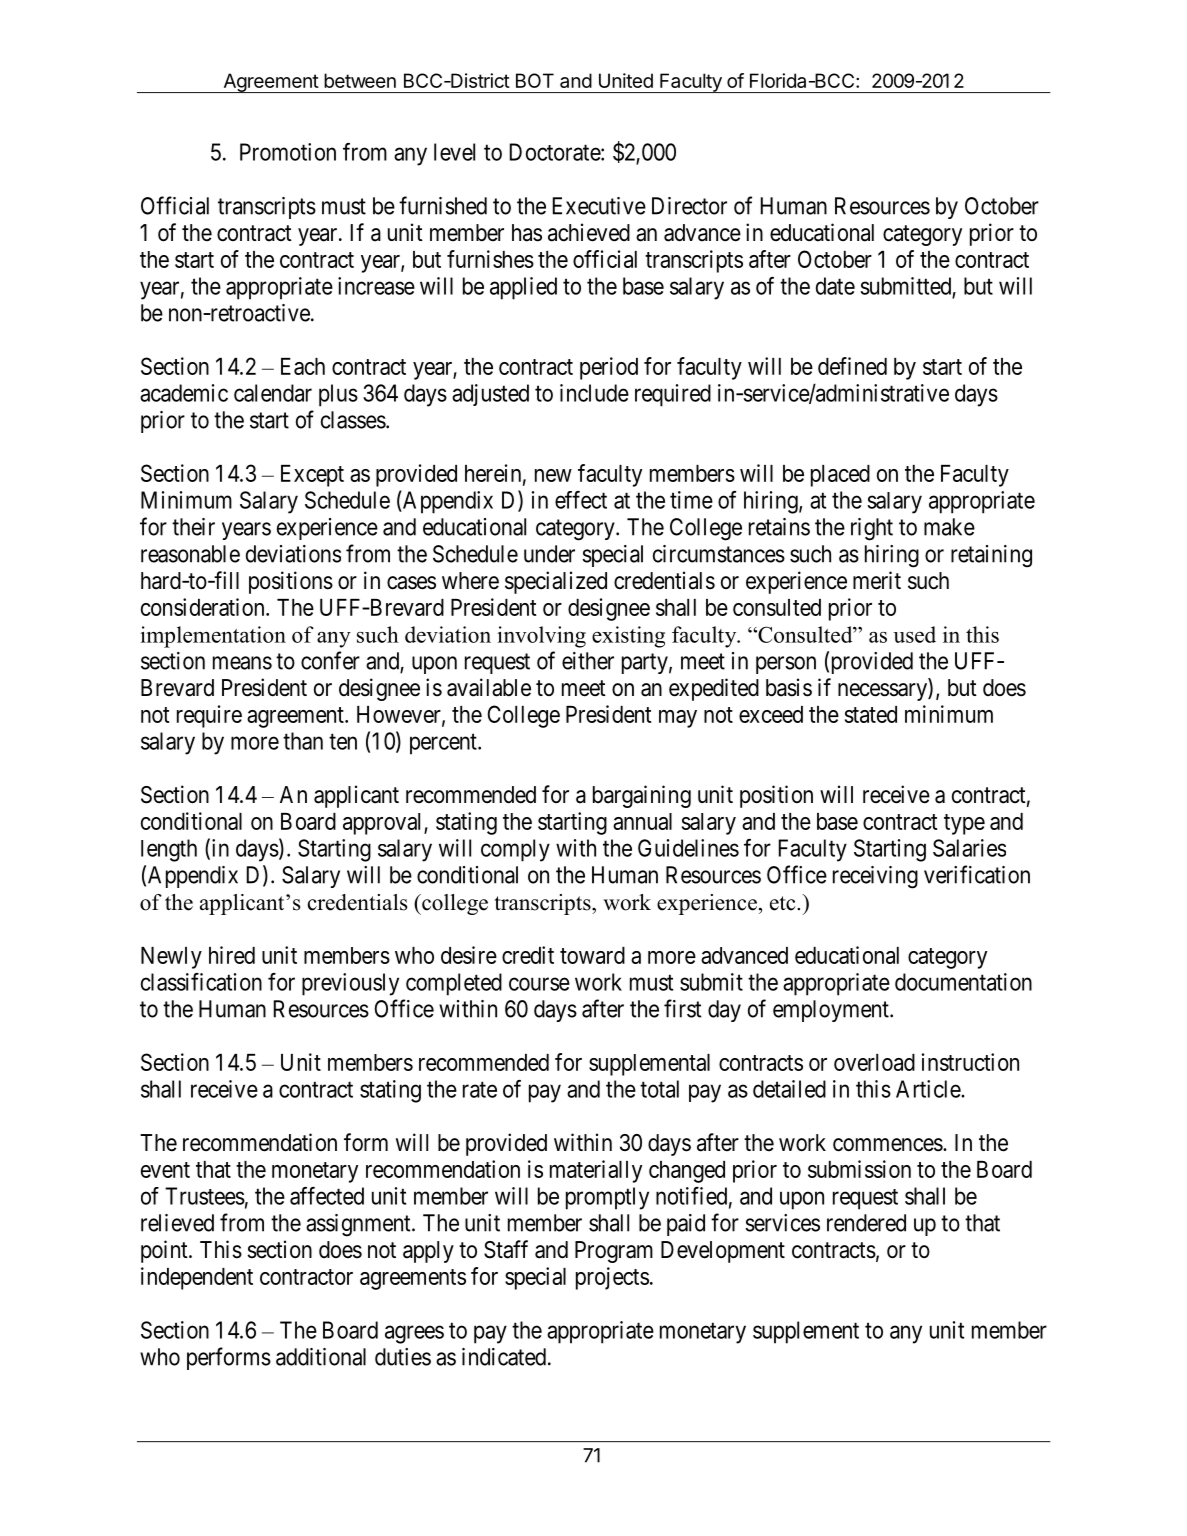 This document has height=1536, width=1187. Describe the element at coordinates (874, 1062) in the document. I see `overload` at that location.
